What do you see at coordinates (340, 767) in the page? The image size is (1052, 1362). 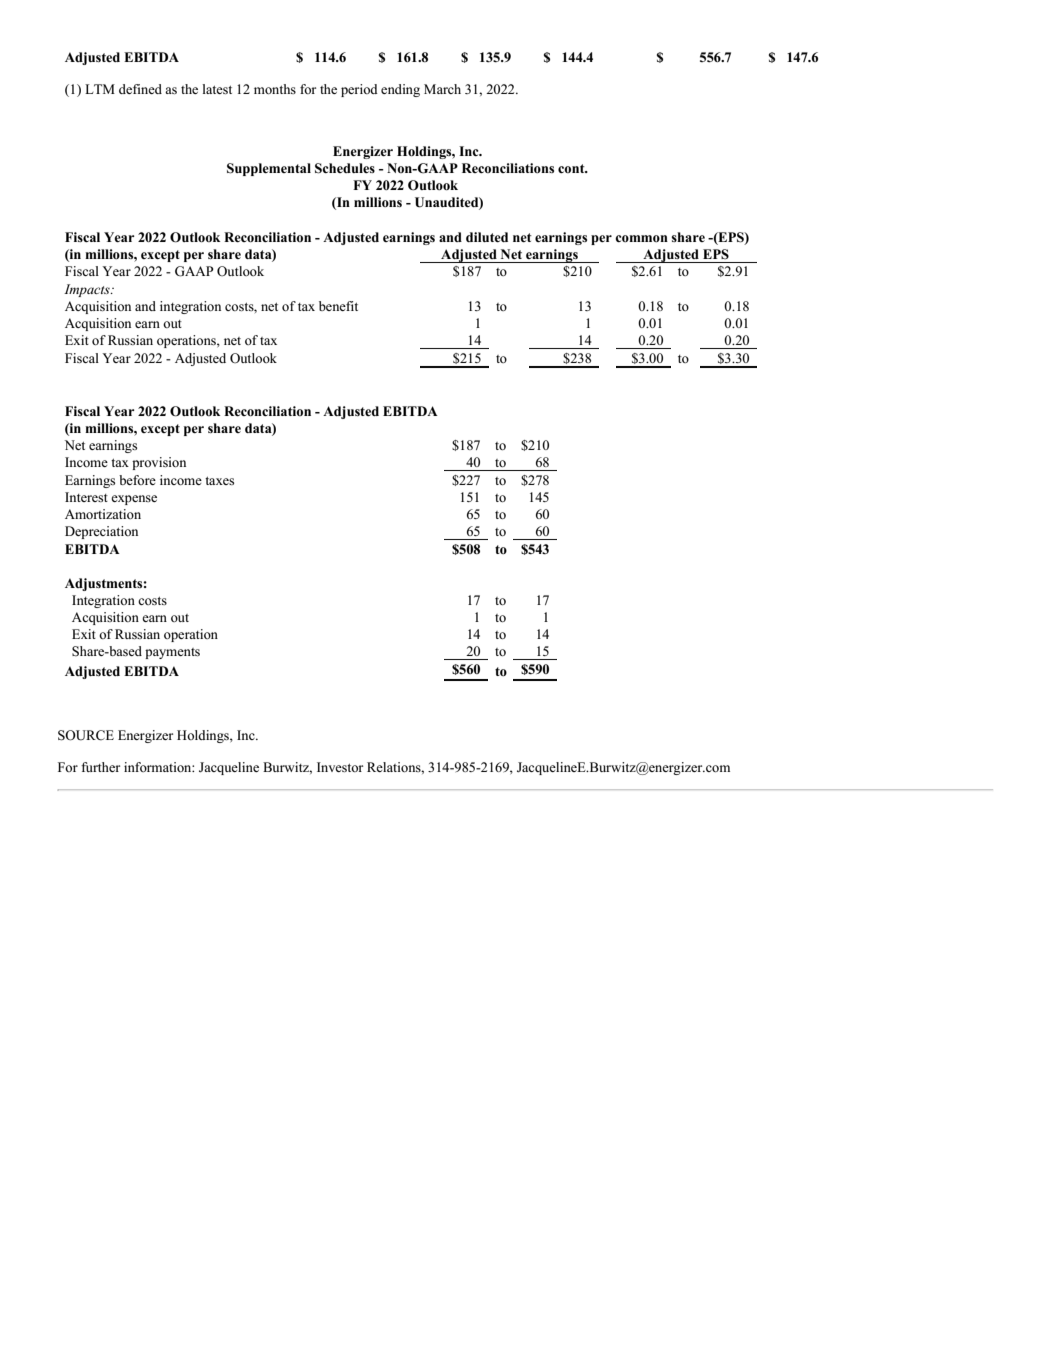 I see `Investor` at bounding box center [340, 767].
